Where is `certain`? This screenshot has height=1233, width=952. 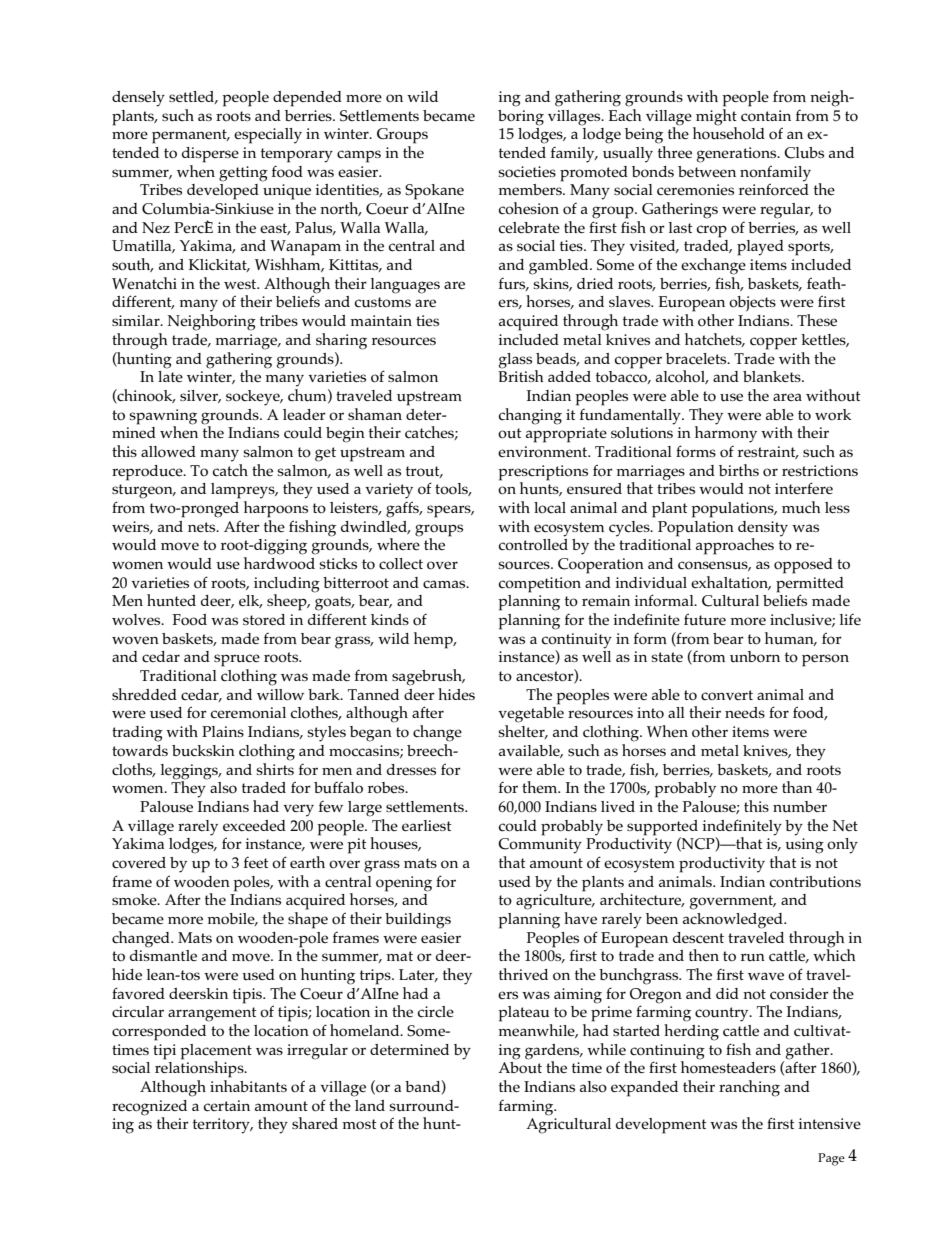 certain is located at coordinates (227, 1106).
